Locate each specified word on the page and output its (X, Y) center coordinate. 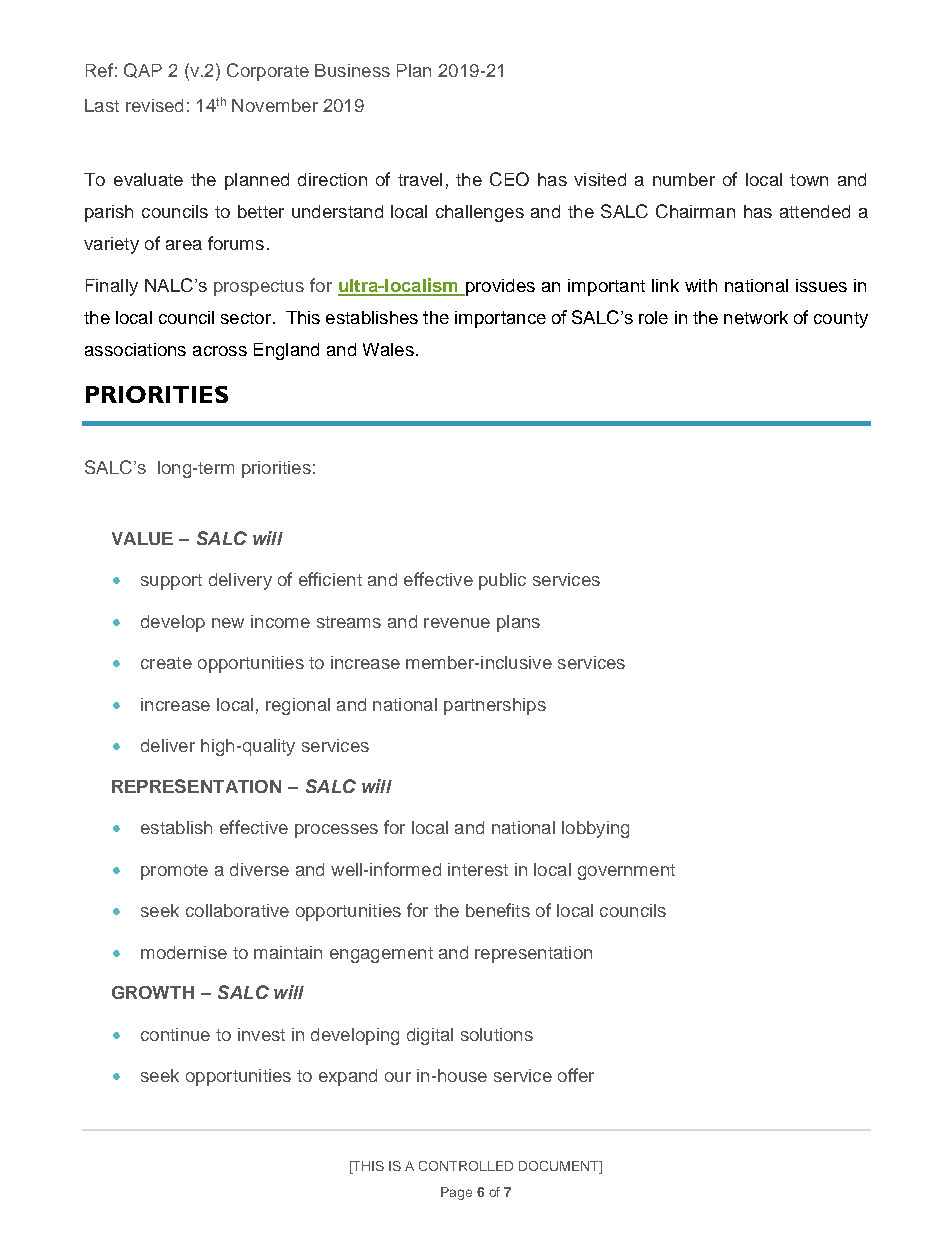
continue (175, 1034)
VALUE (142, 538)
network (756, 317)
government (626, 872)
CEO (509, 179)
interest (478, 869)
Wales (388, 349)
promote (174, 872)
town (809, 180)
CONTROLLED (466, 1166)
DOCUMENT (560, 1167)
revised (154, 105)
